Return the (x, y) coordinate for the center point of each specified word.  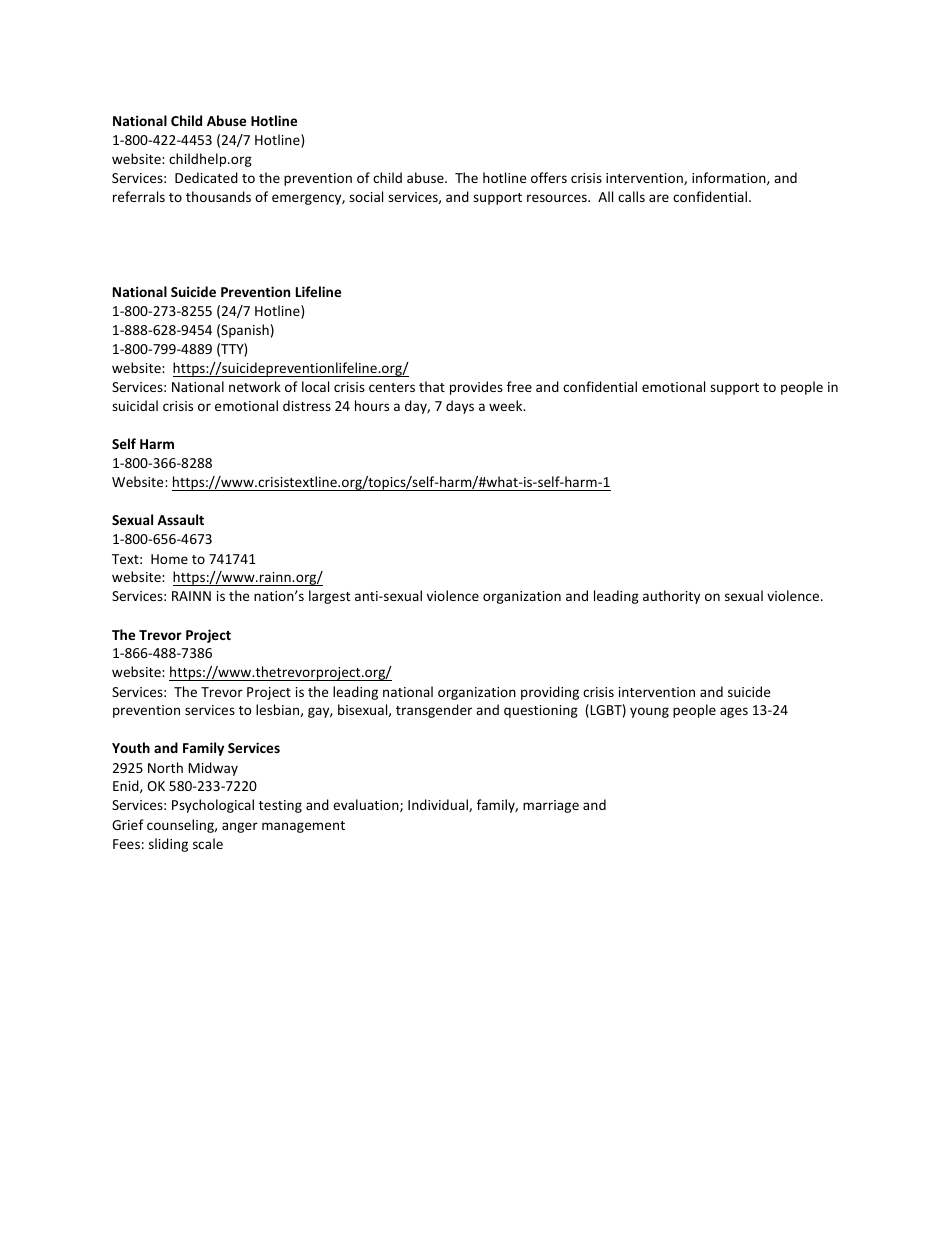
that (432, 386)
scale (208, 843)
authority (671, 597)
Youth (131, 747)
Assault (180, 519)
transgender (434, 711)
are (659, 198)
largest (329, 597)
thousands (218, 196)
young (649, 712)
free (519, 386)
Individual (439, 805)
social (366, 196)
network (255, 386)
